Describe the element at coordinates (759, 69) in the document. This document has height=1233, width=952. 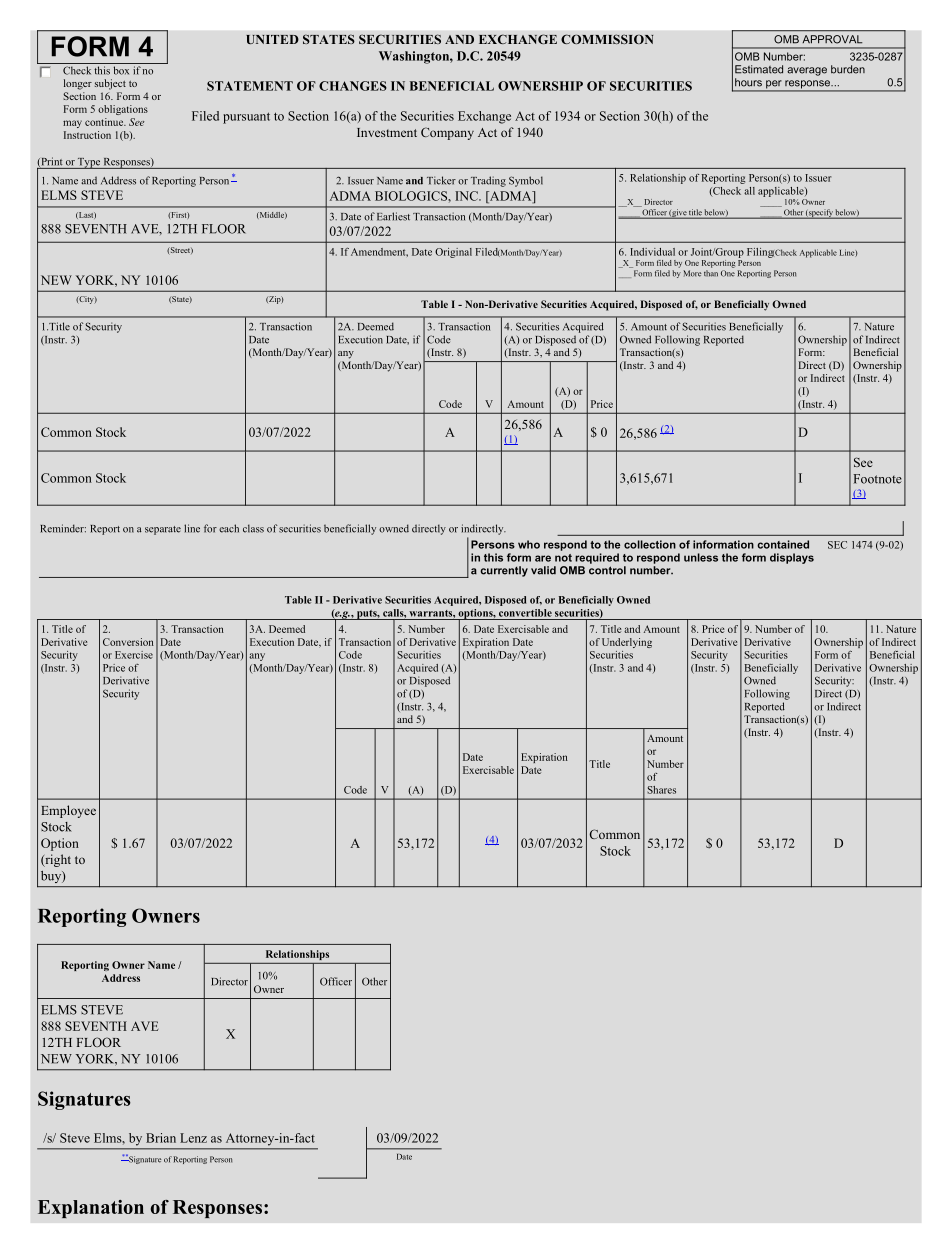
I see `Estimated` at that location.
